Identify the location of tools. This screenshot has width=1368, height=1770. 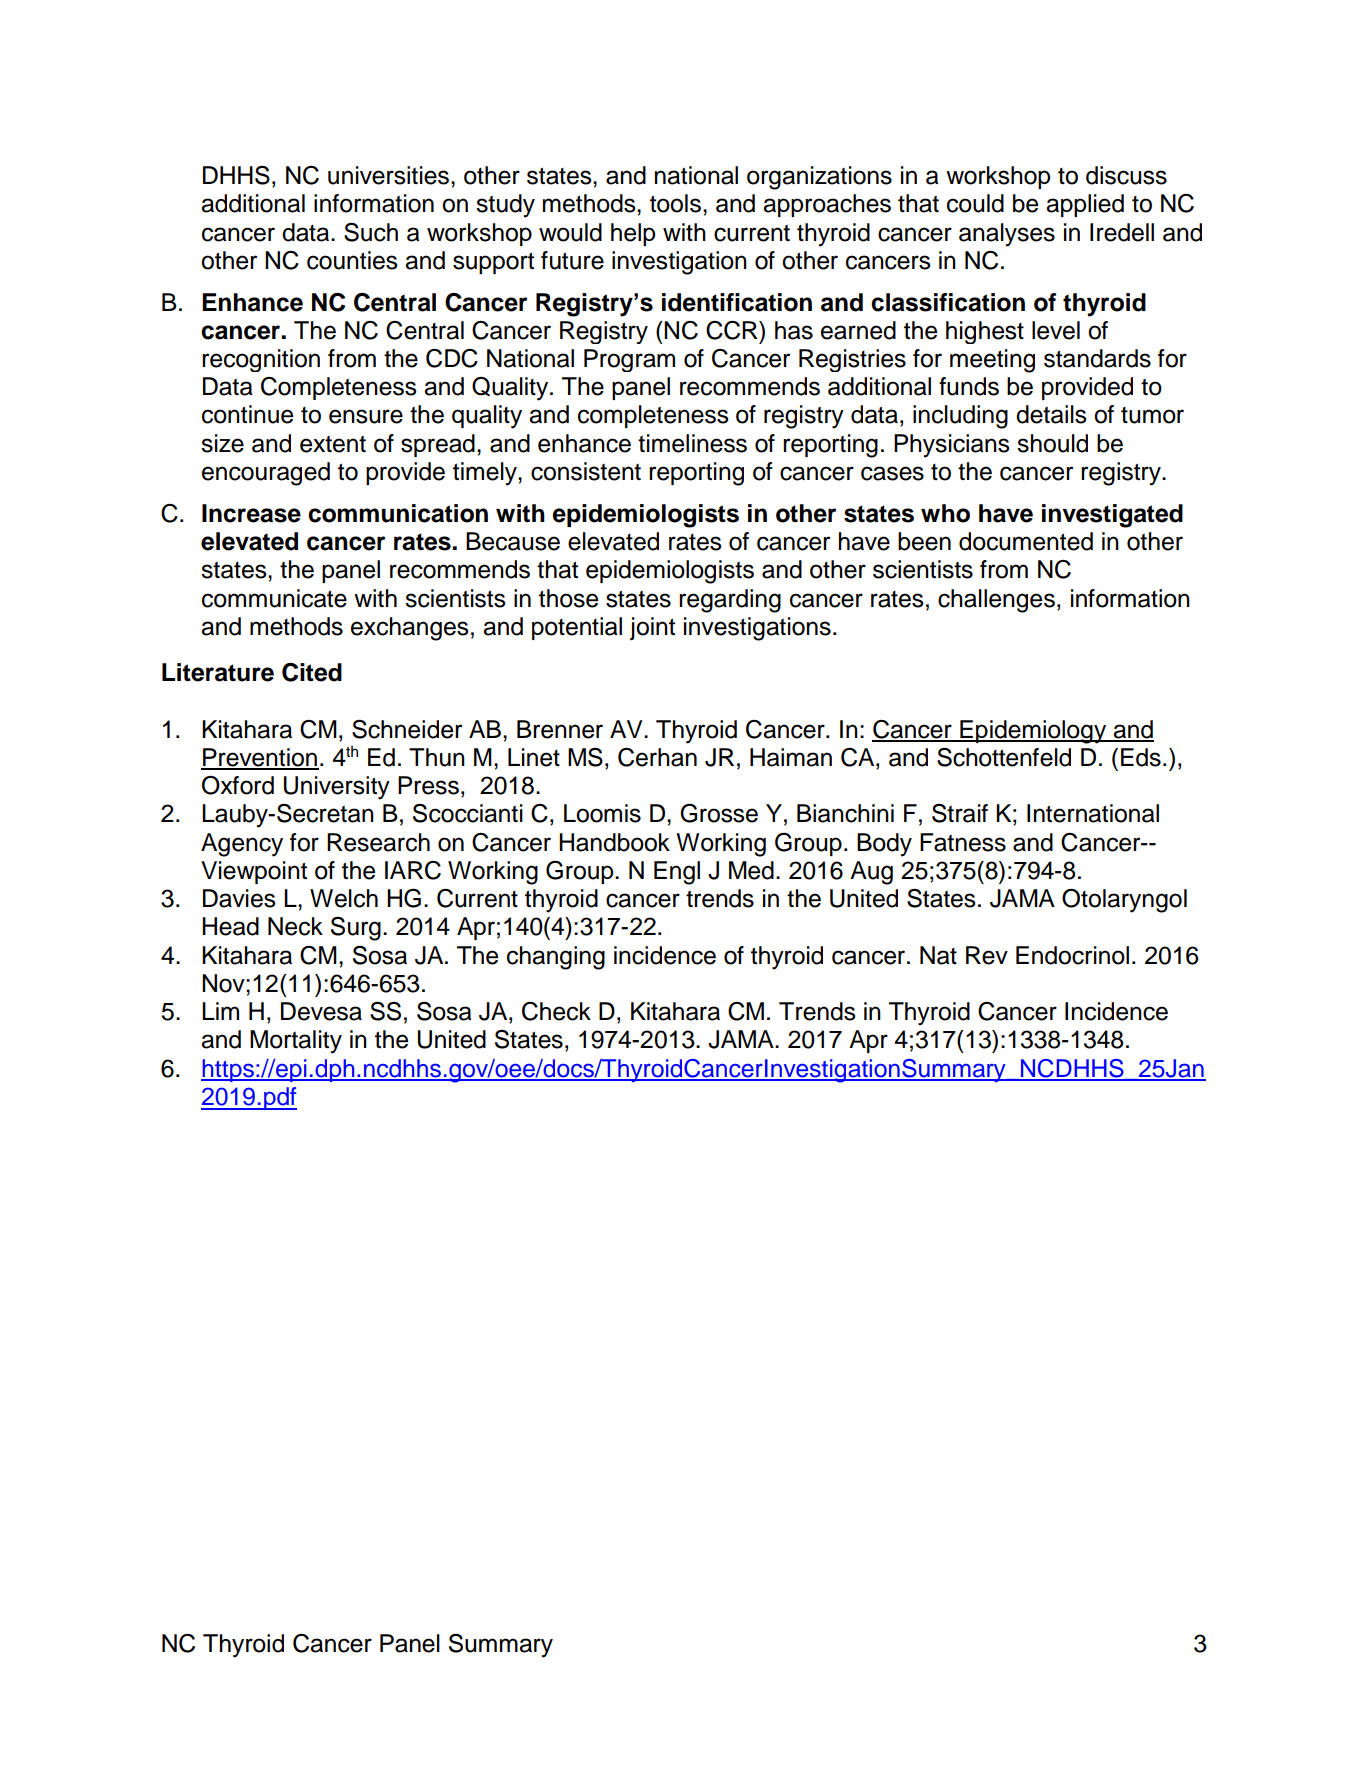
(675, 203).
